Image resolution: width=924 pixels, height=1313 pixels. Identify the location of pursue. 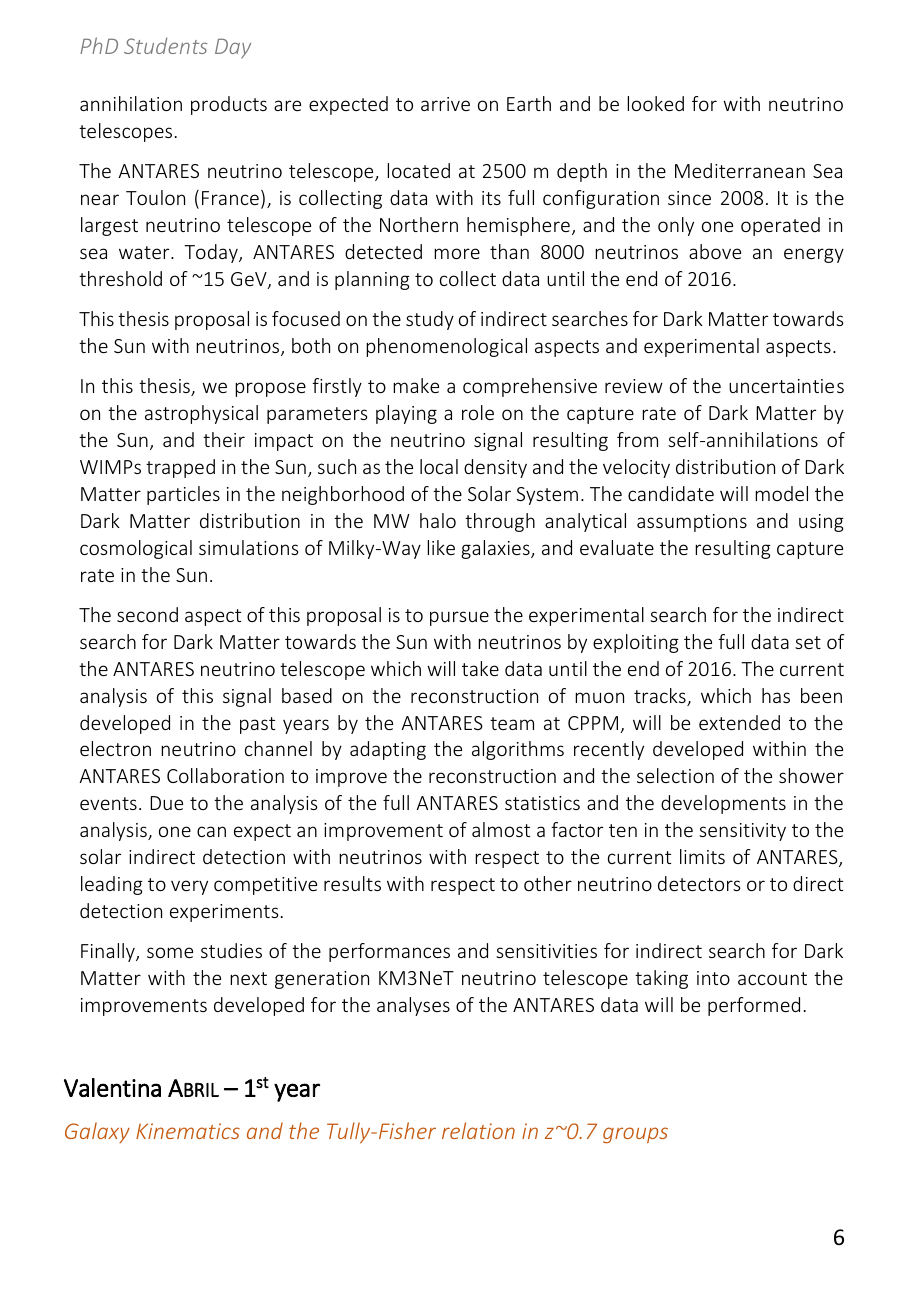
(459, 618).
